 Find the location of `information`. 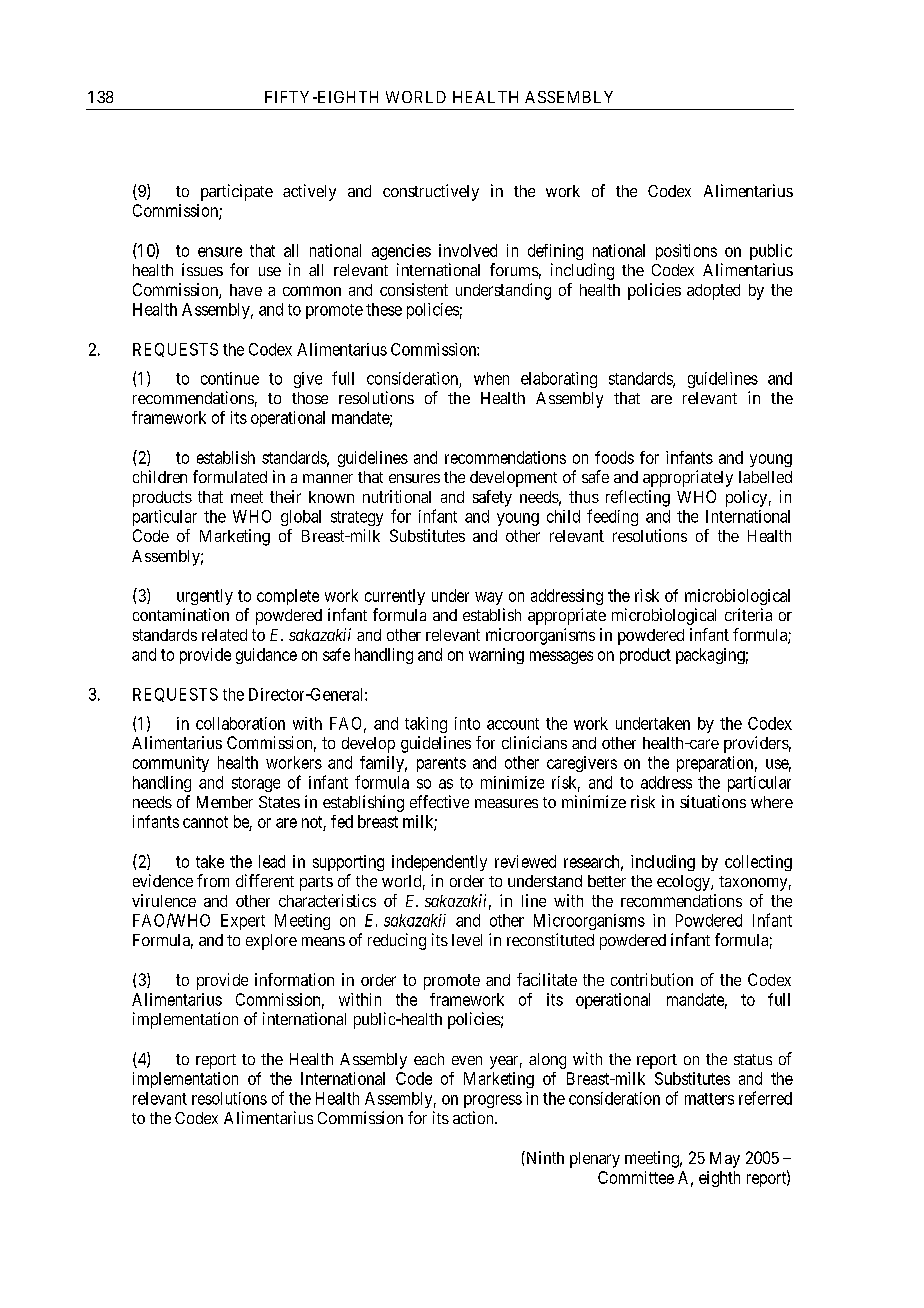

information is located at coordinates (294, 979).
